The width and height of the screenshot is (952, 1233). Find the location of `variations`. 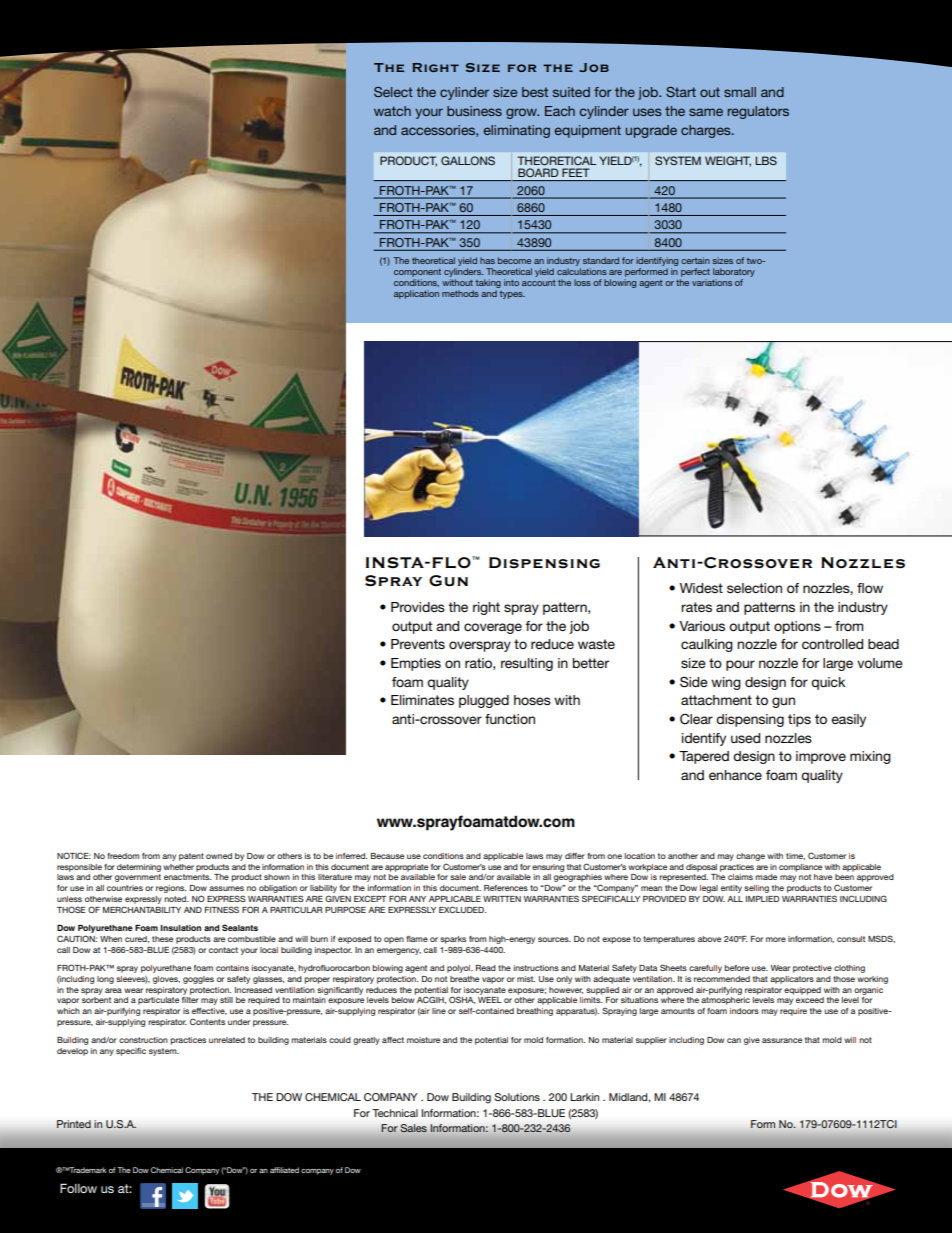

variations is located at coordinates (712, 282).
